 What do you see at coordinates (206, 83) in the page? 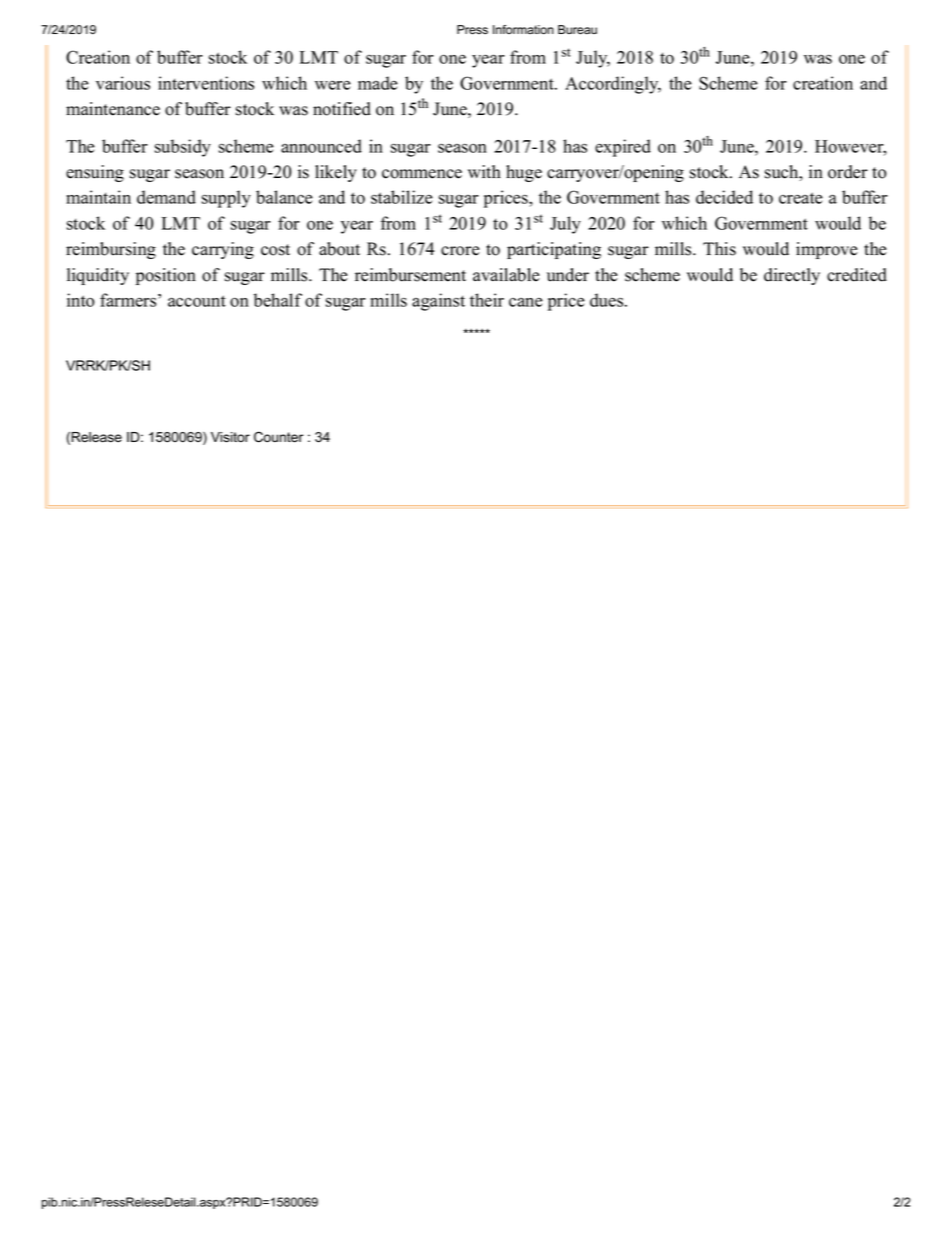
I see `interventions` at bounding box center [206, 83].
